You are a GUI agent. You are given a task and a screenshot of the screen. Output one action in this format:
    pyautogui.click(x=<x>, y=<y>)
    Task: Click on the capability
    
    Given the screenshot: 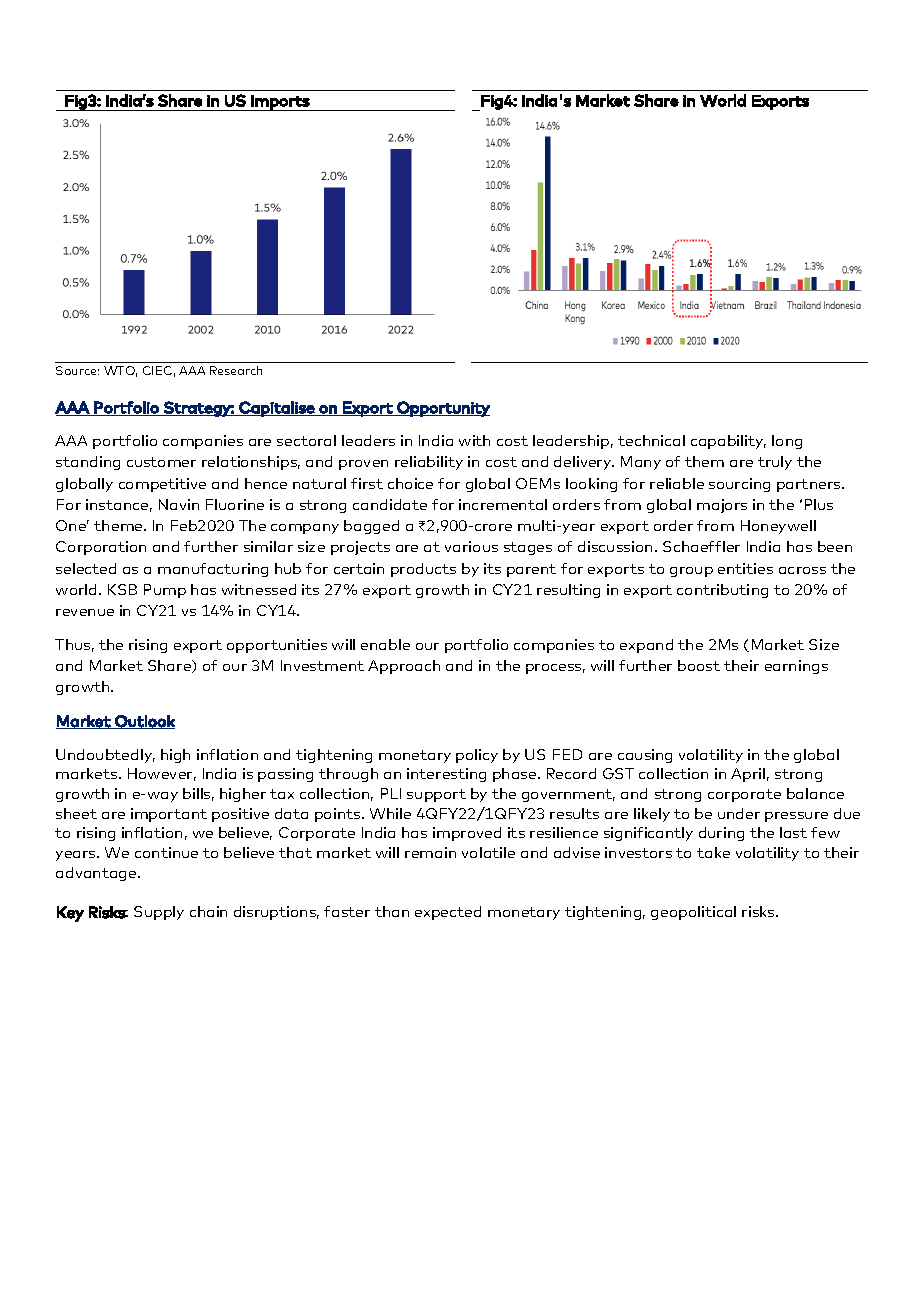 What is the action you would take?
    pyautogui.click(x=728, y=442)
